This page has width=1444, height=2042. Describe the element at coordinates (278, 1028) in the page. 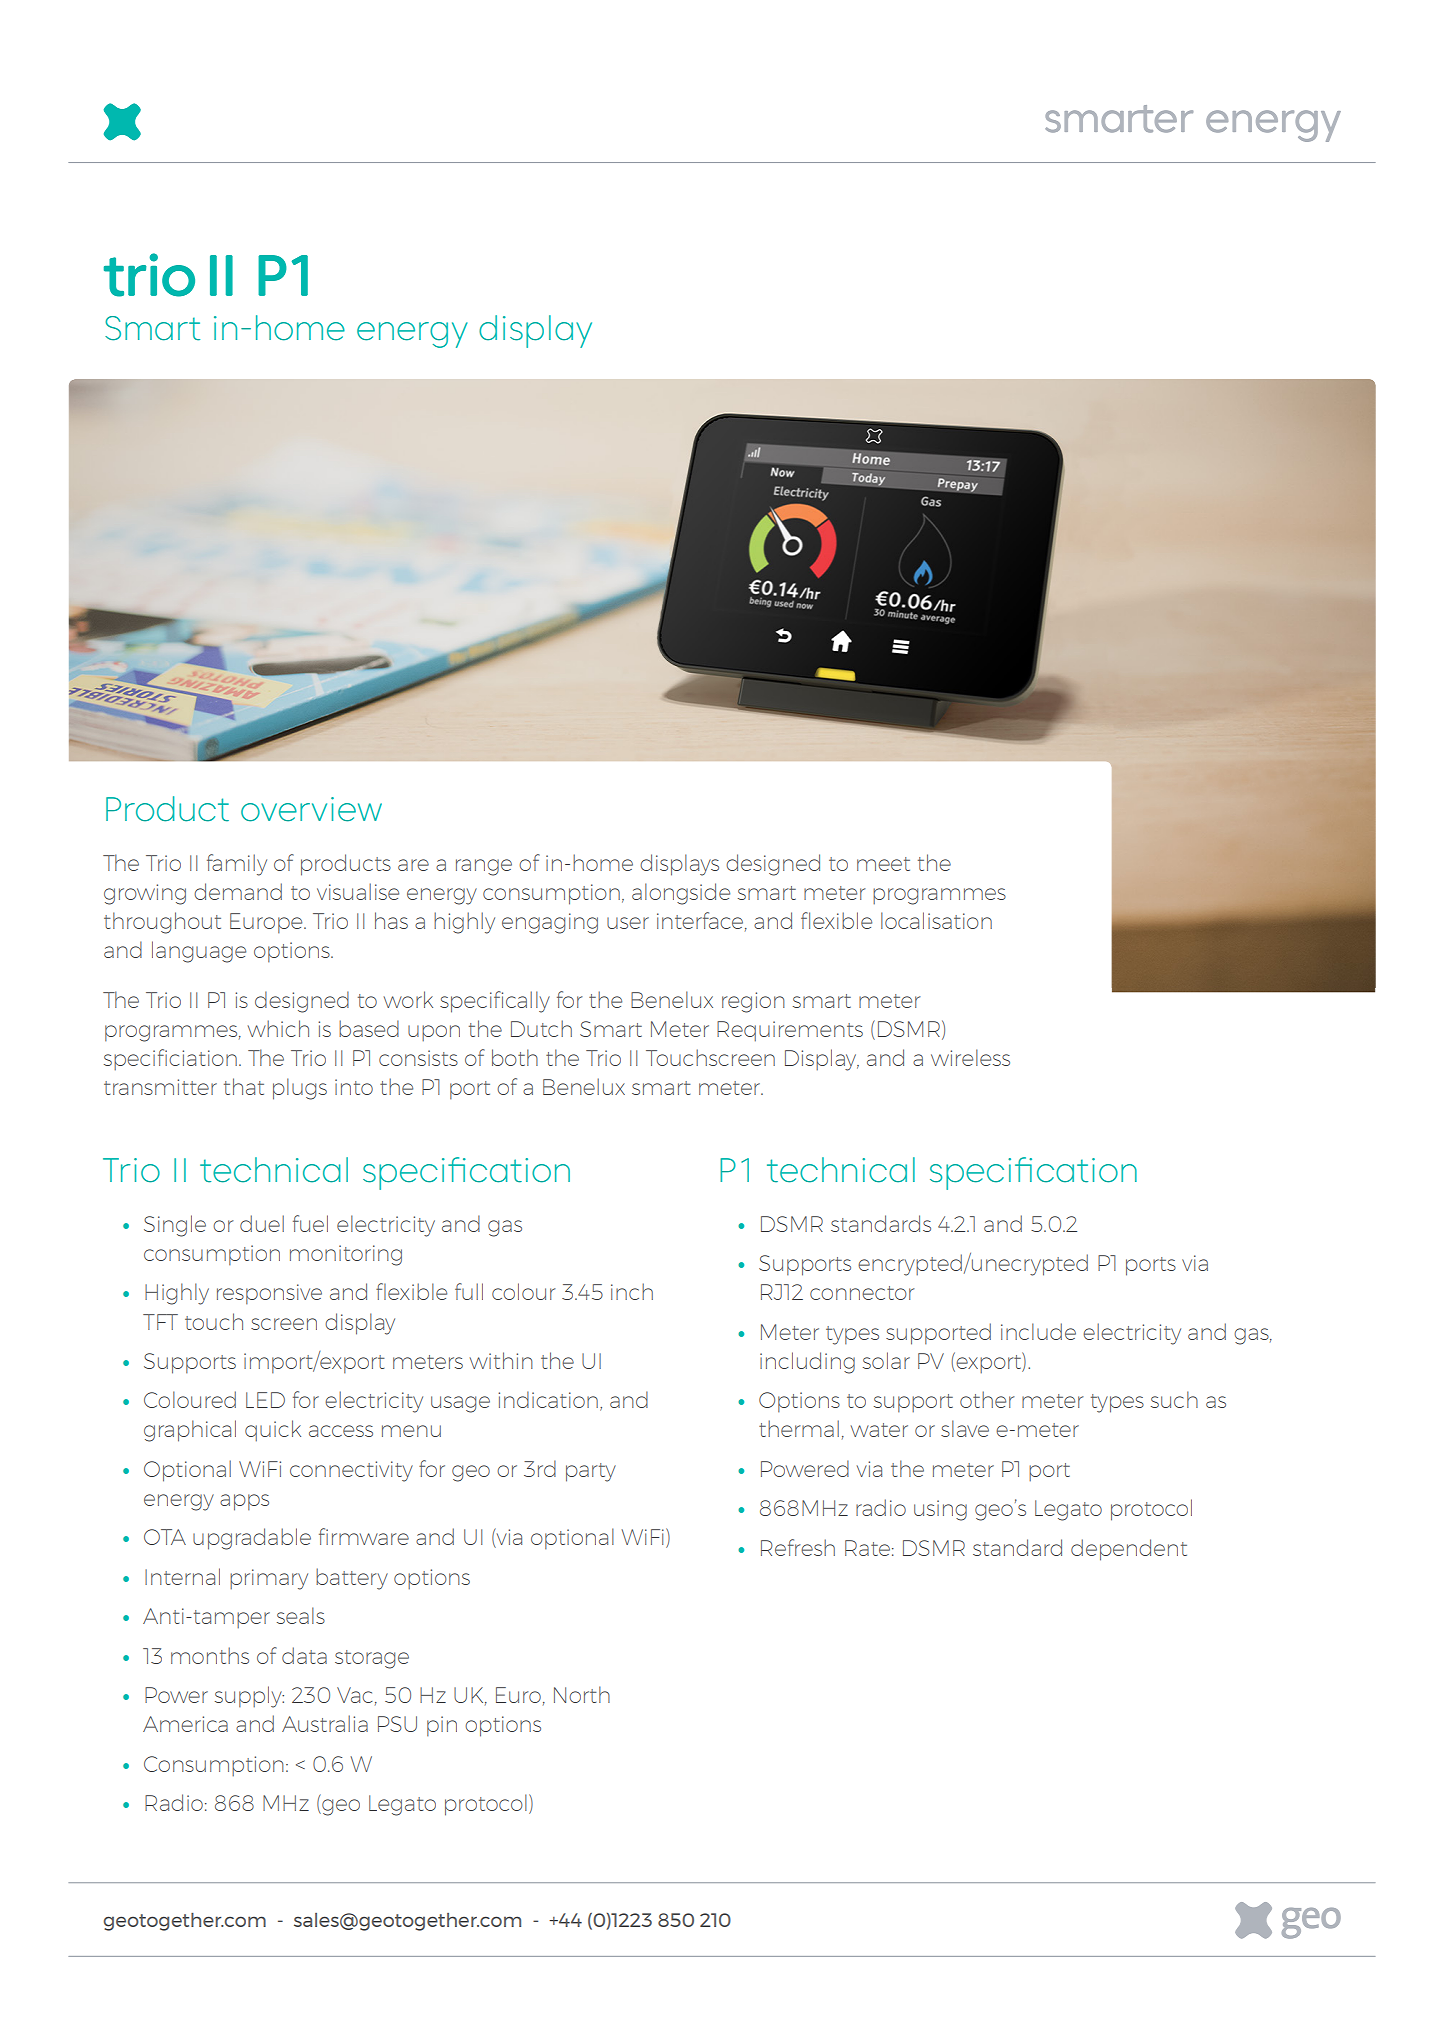

I see `which` at that location.
